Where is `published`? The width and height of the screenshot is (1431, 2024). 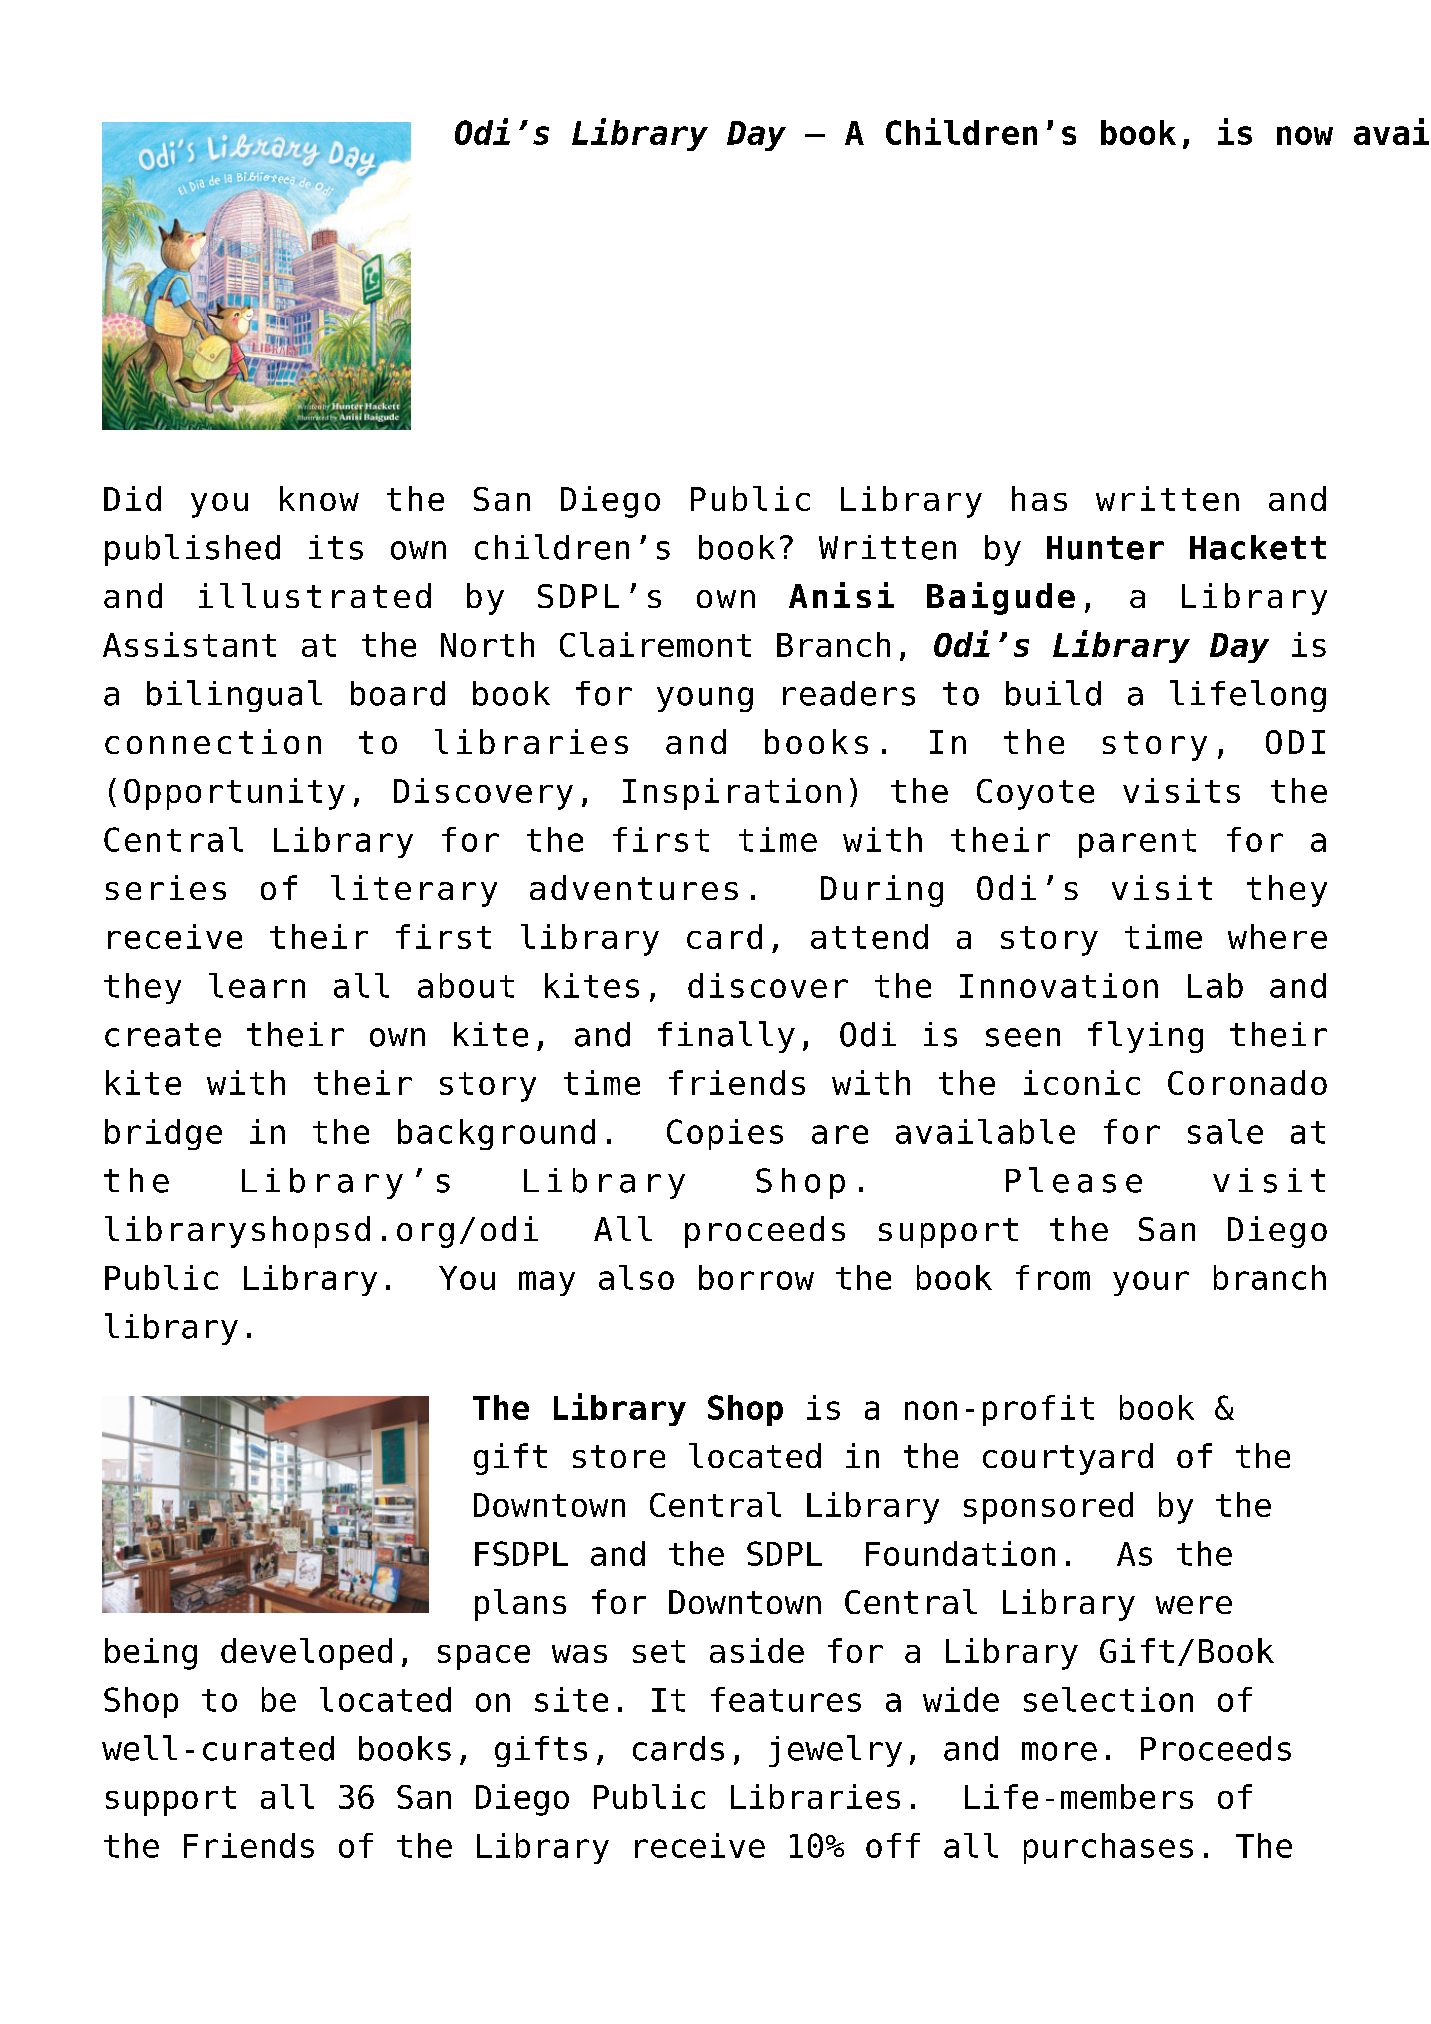 published is located at coordinates (192, 550).
